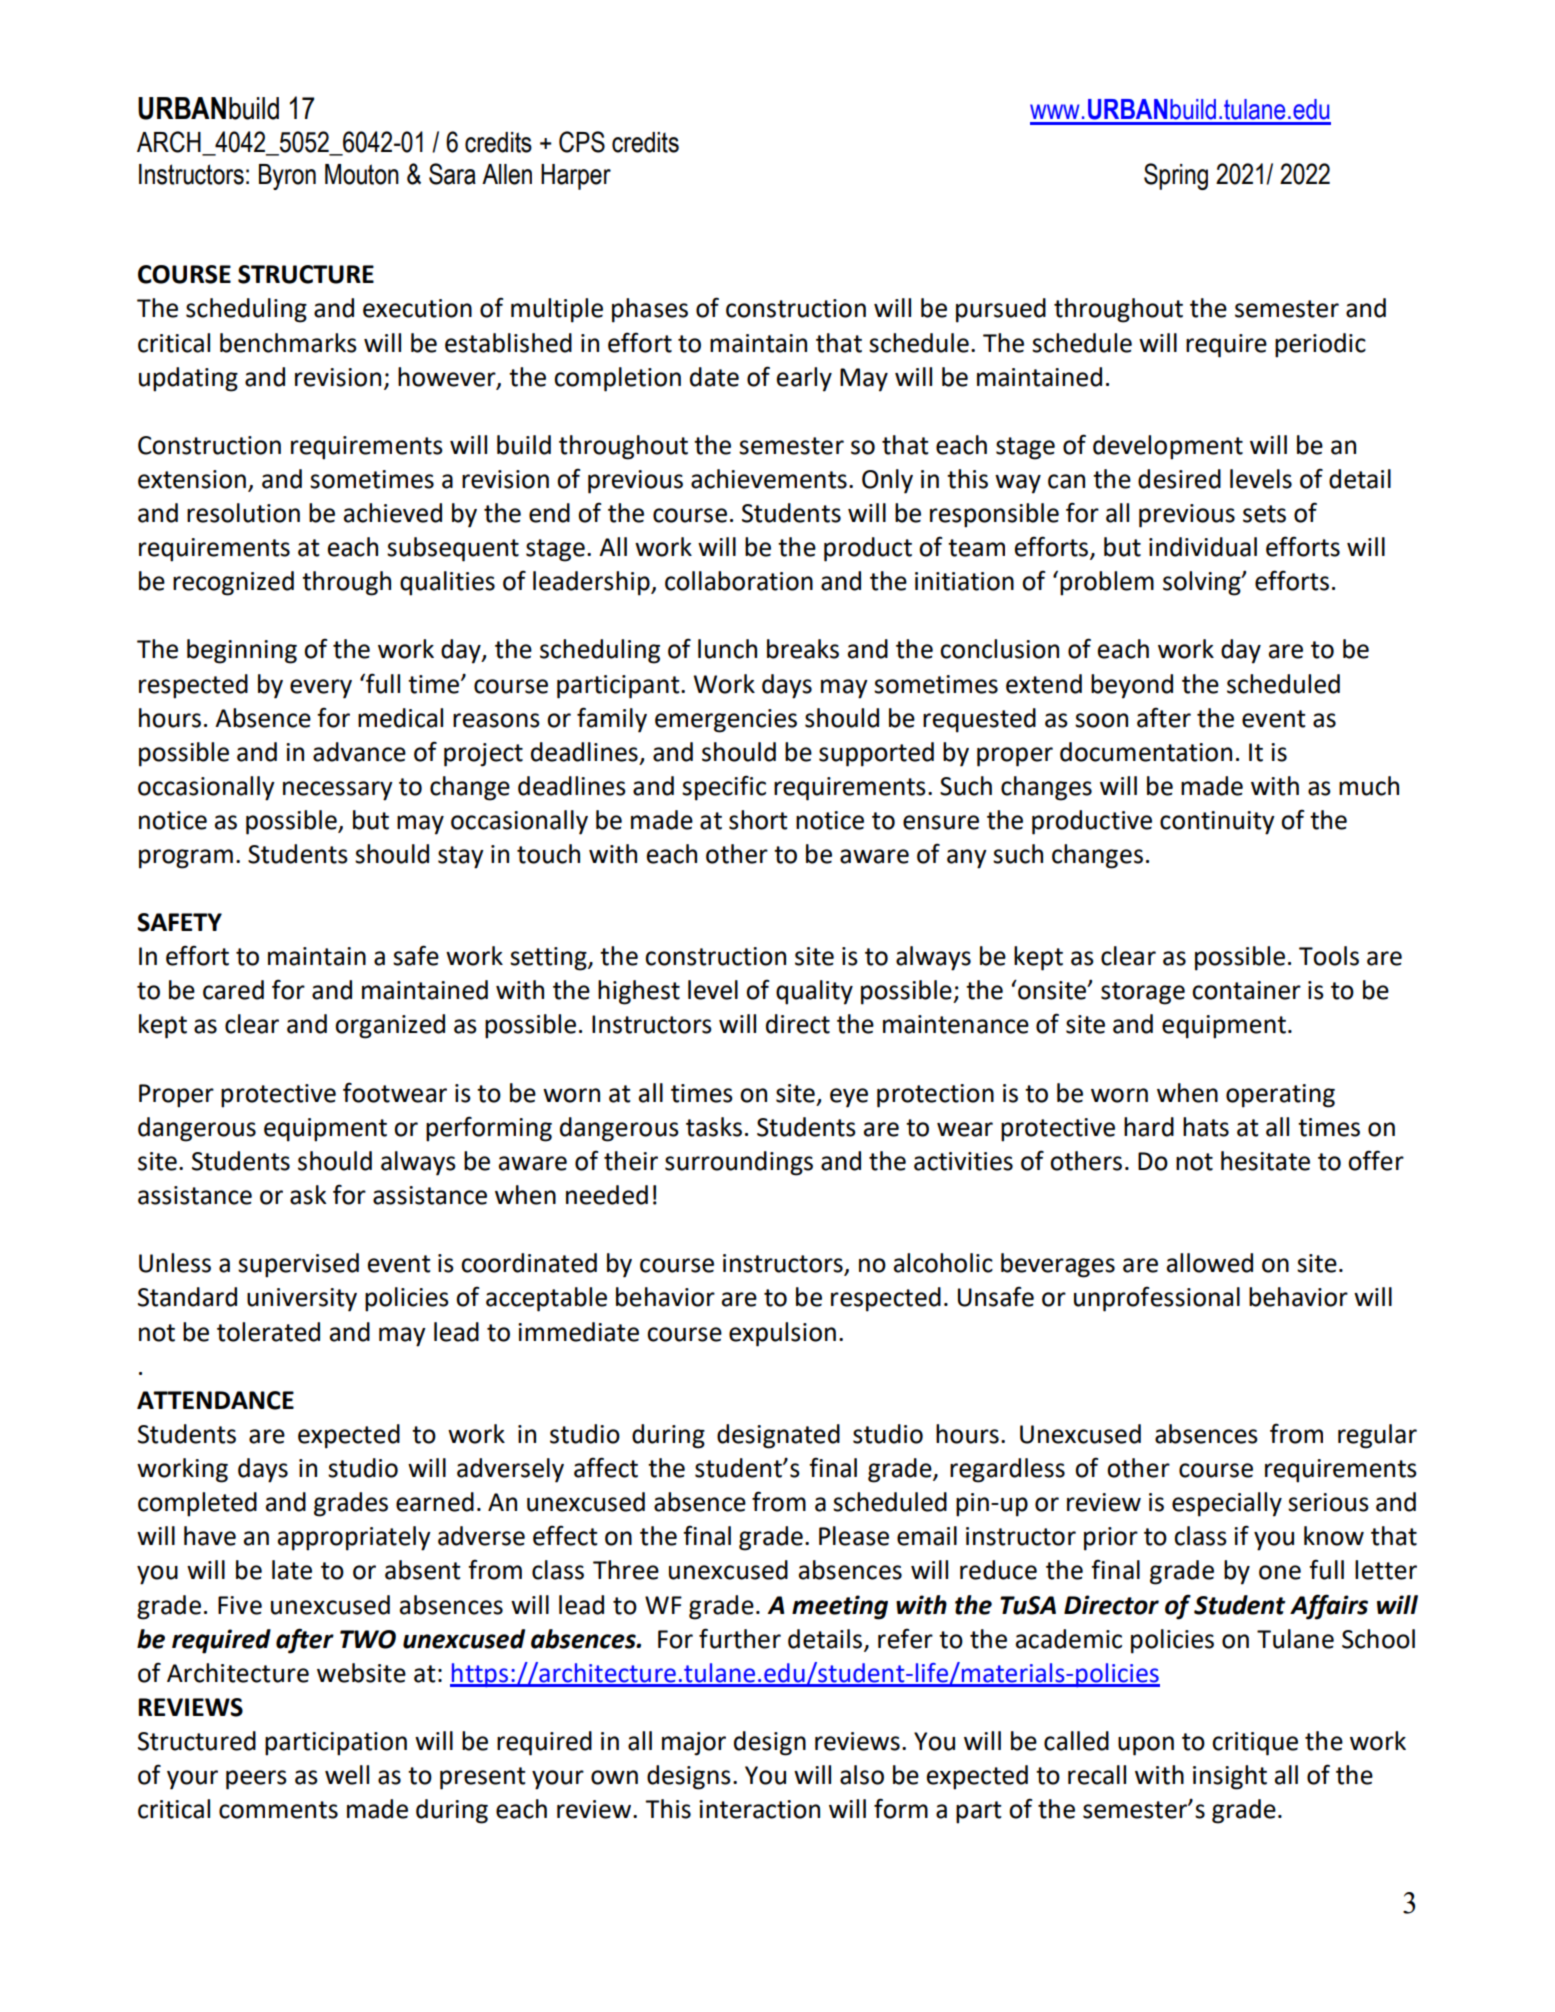 The height and width of the screenshot is (2012, 1555). What do you see at coordinates (1246, 990) in the screenshot?
I see `container` at bounding box center [1246, 990].
